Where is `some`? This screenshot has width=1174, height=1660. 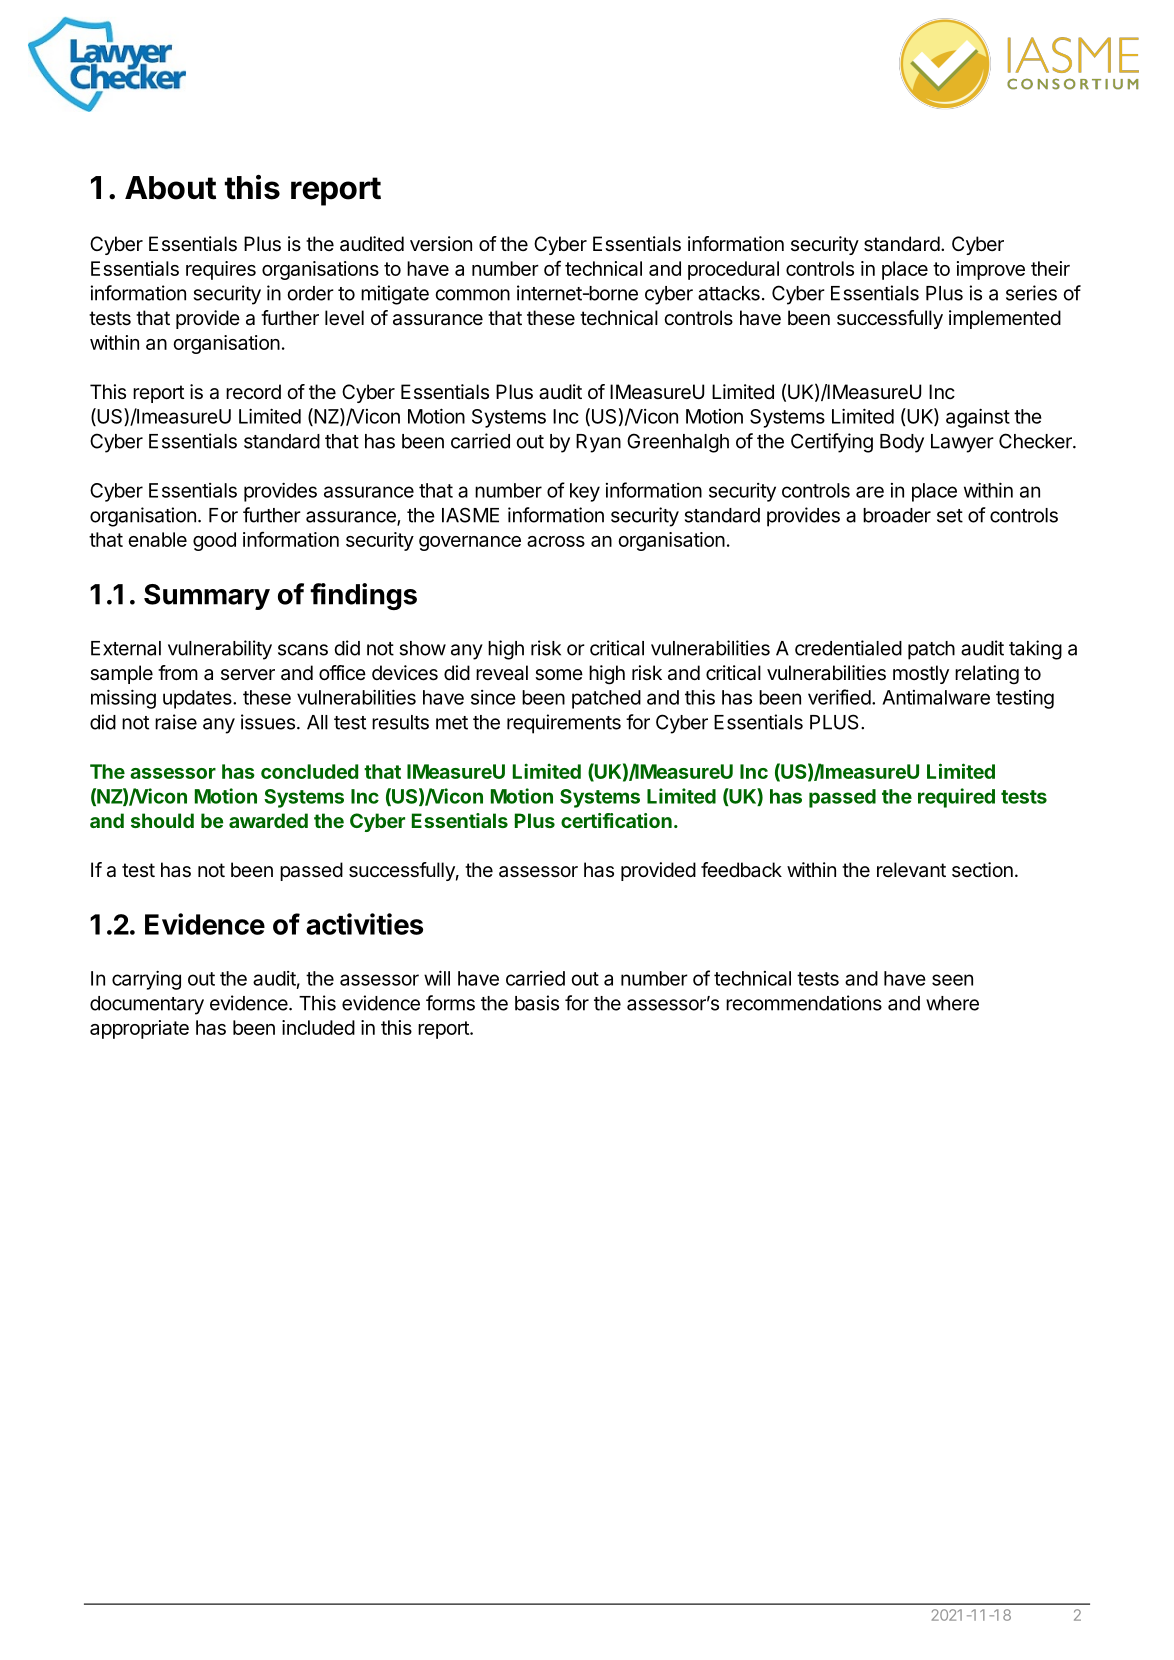
some is located at coordinates (559, 675).
